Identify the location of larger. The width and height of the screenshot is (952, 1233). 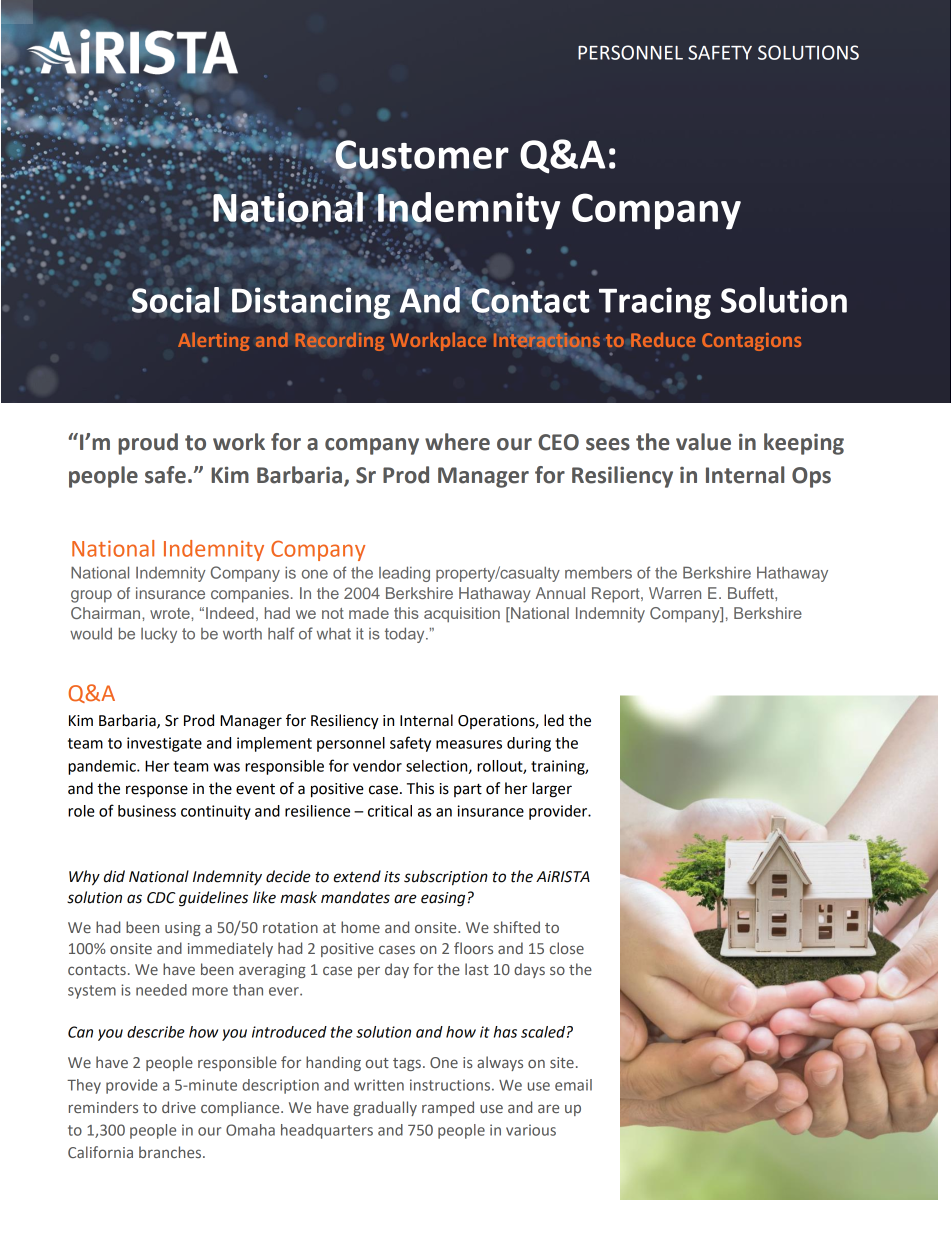
(552, 790).
